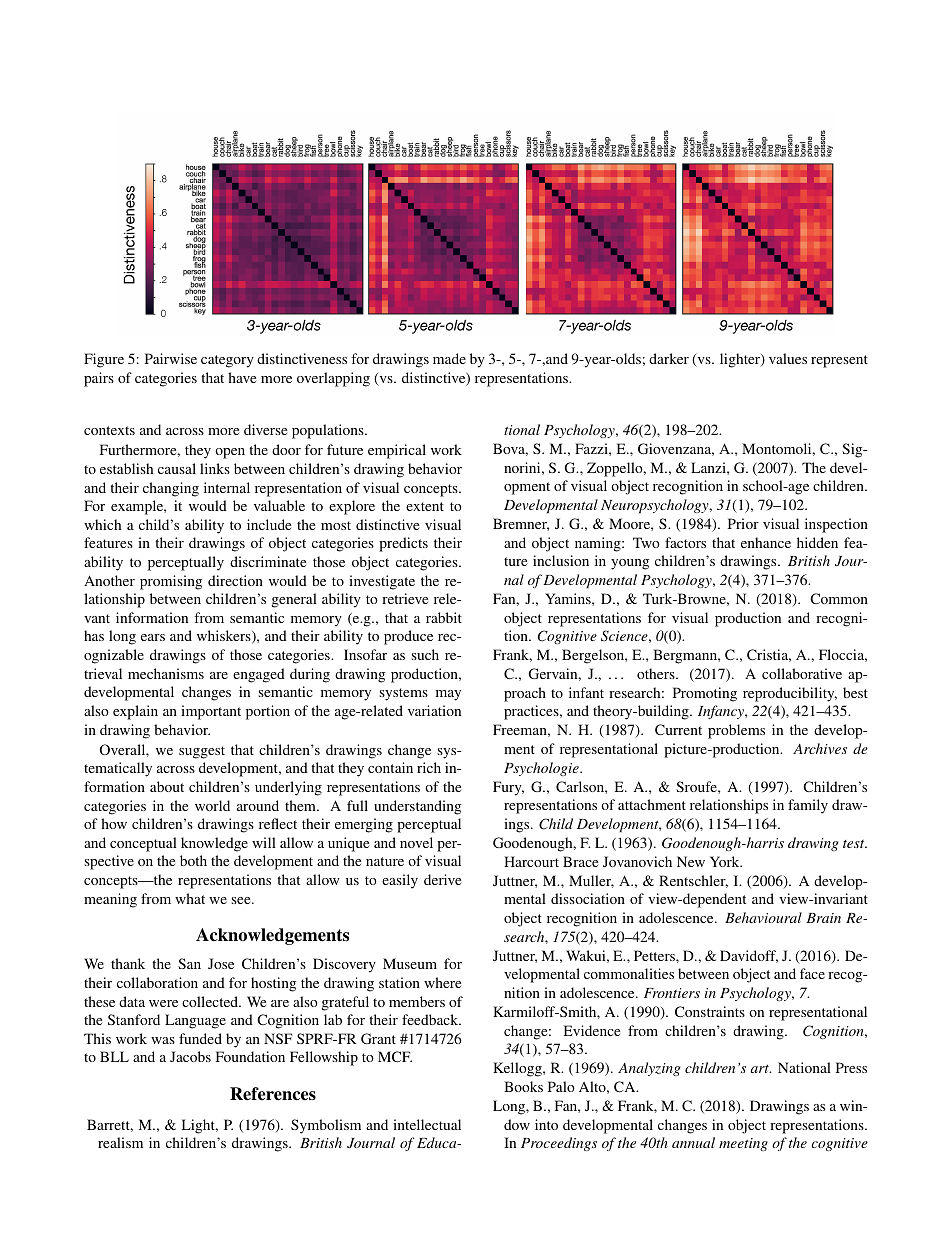 This screenshot has width=952, height=1233. I want to click on made, so click(449, 358).
